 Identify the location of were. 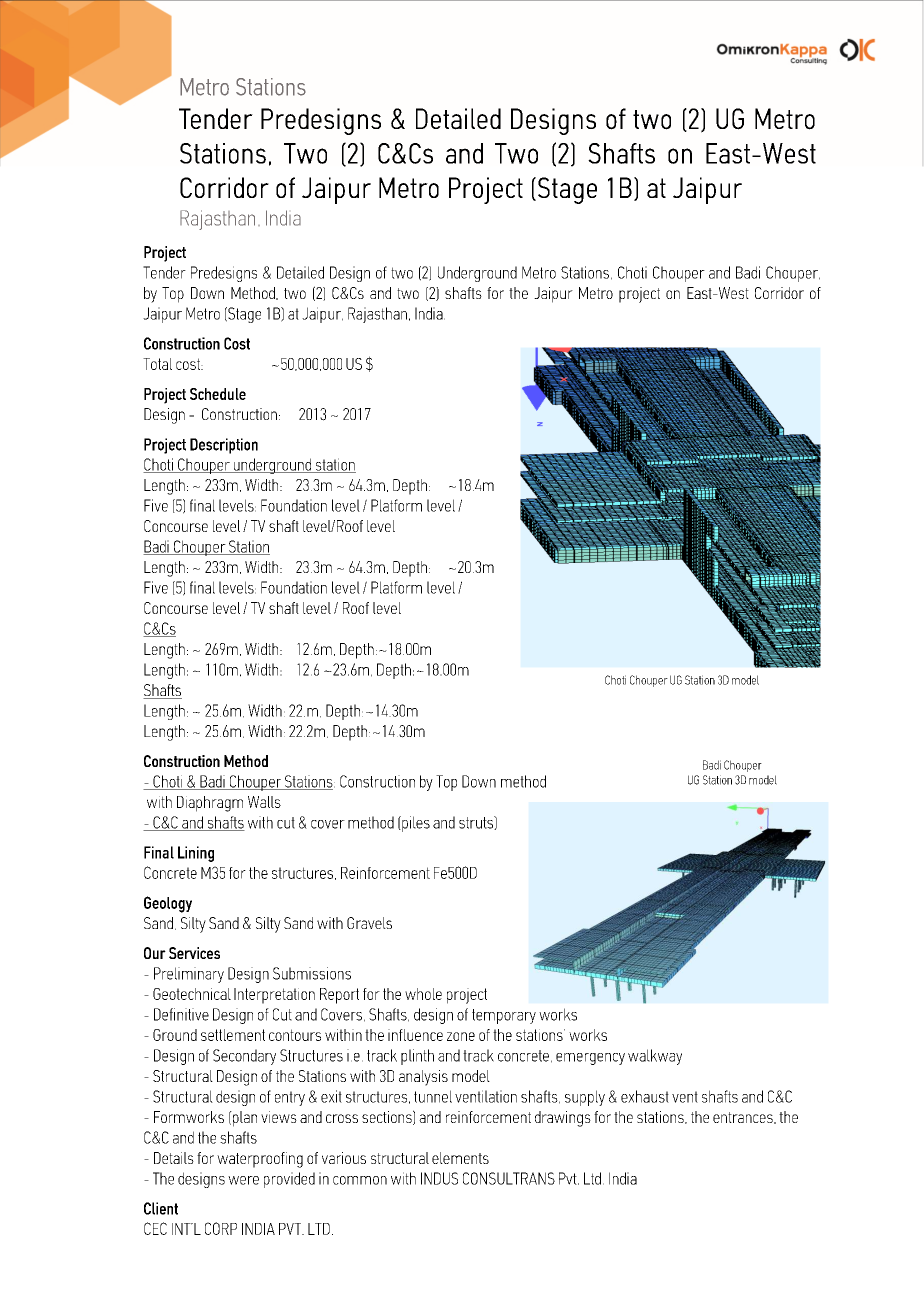
(243, 1180).
